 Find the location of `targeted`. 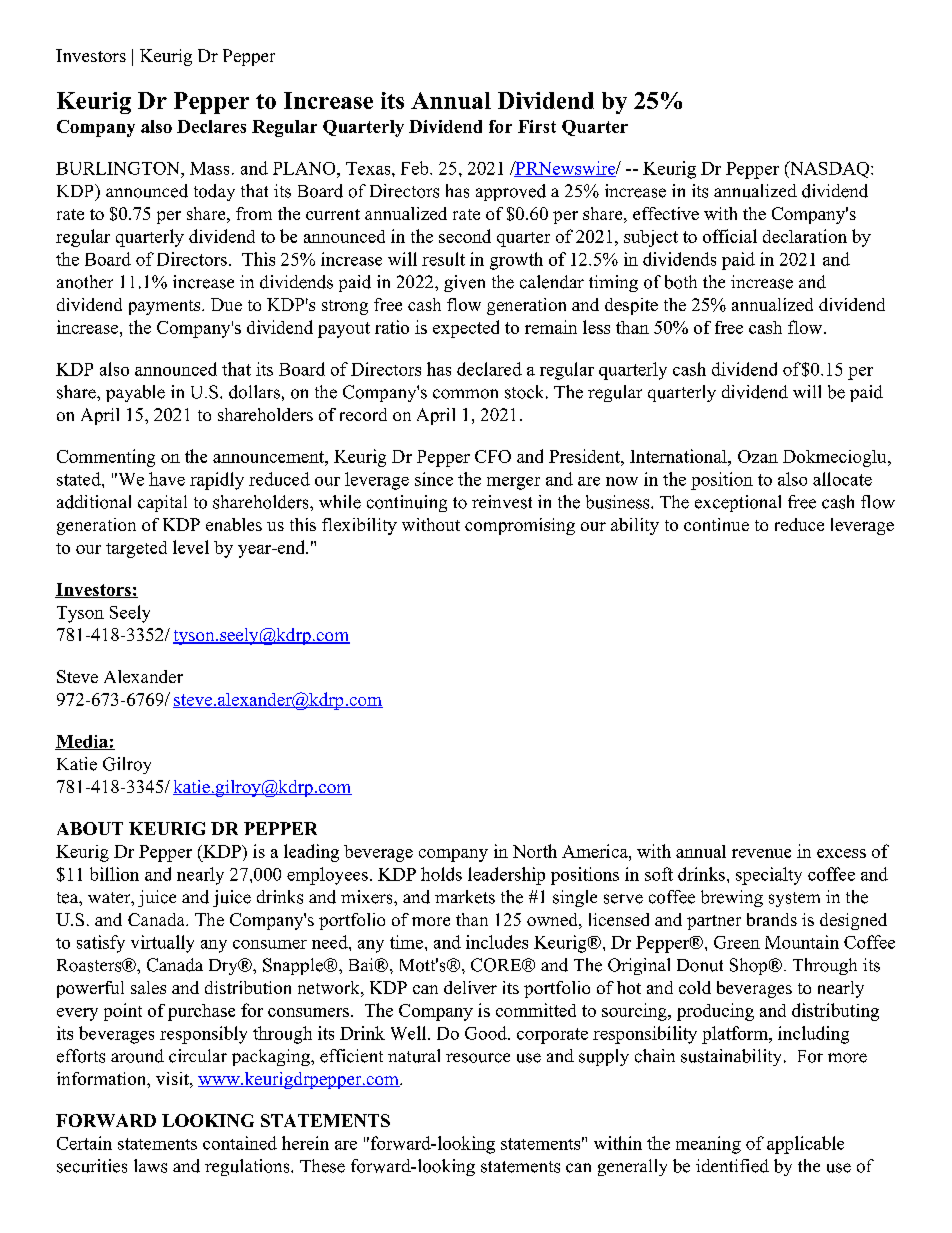

targeted is located at coordinates (136, 549).
